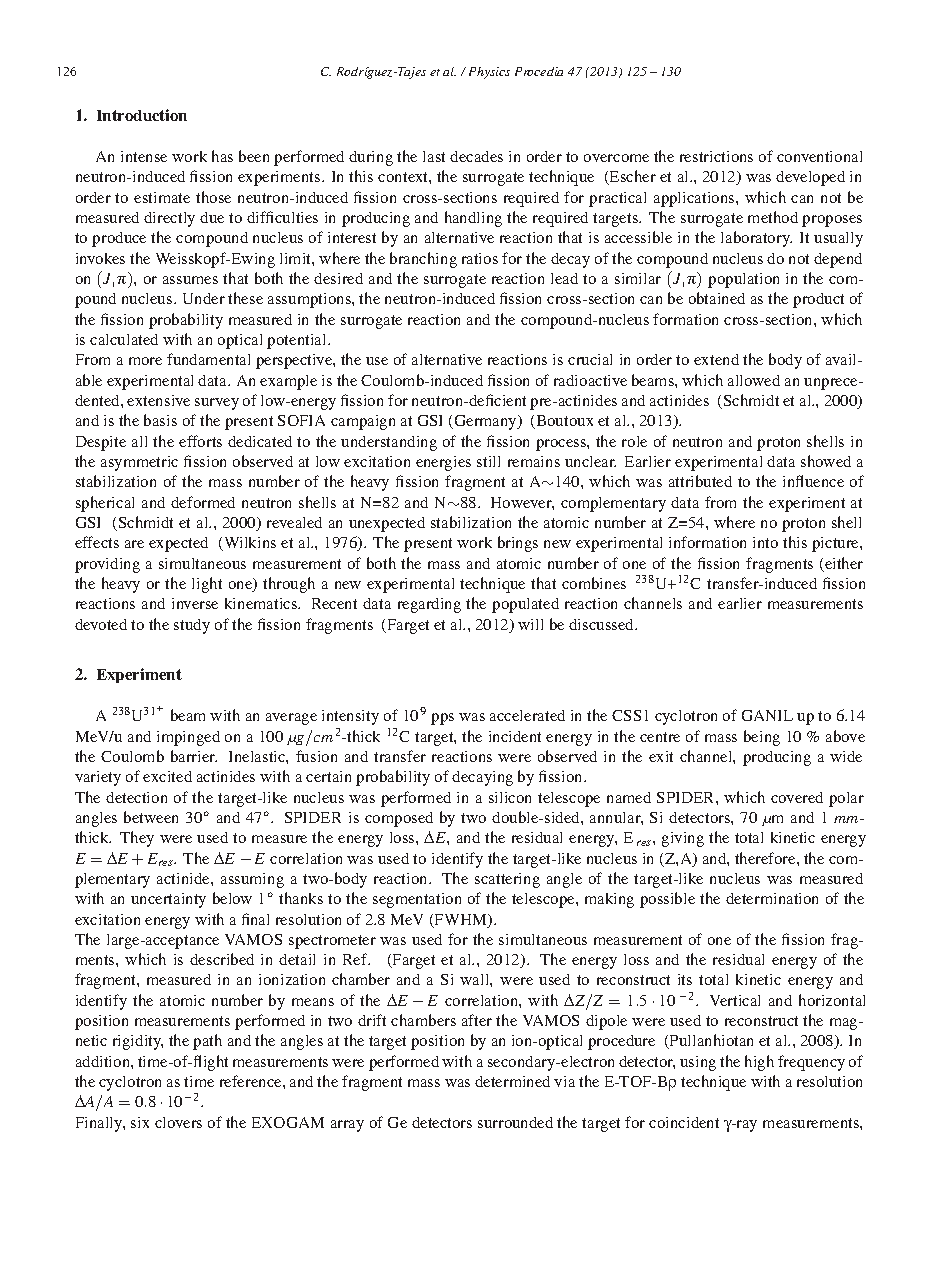 This screenshot has width=944, height=1288. What do you see at coordinates (140, 1122) in the screenshot?
I see `six` at bounding box center [140, 1122].
